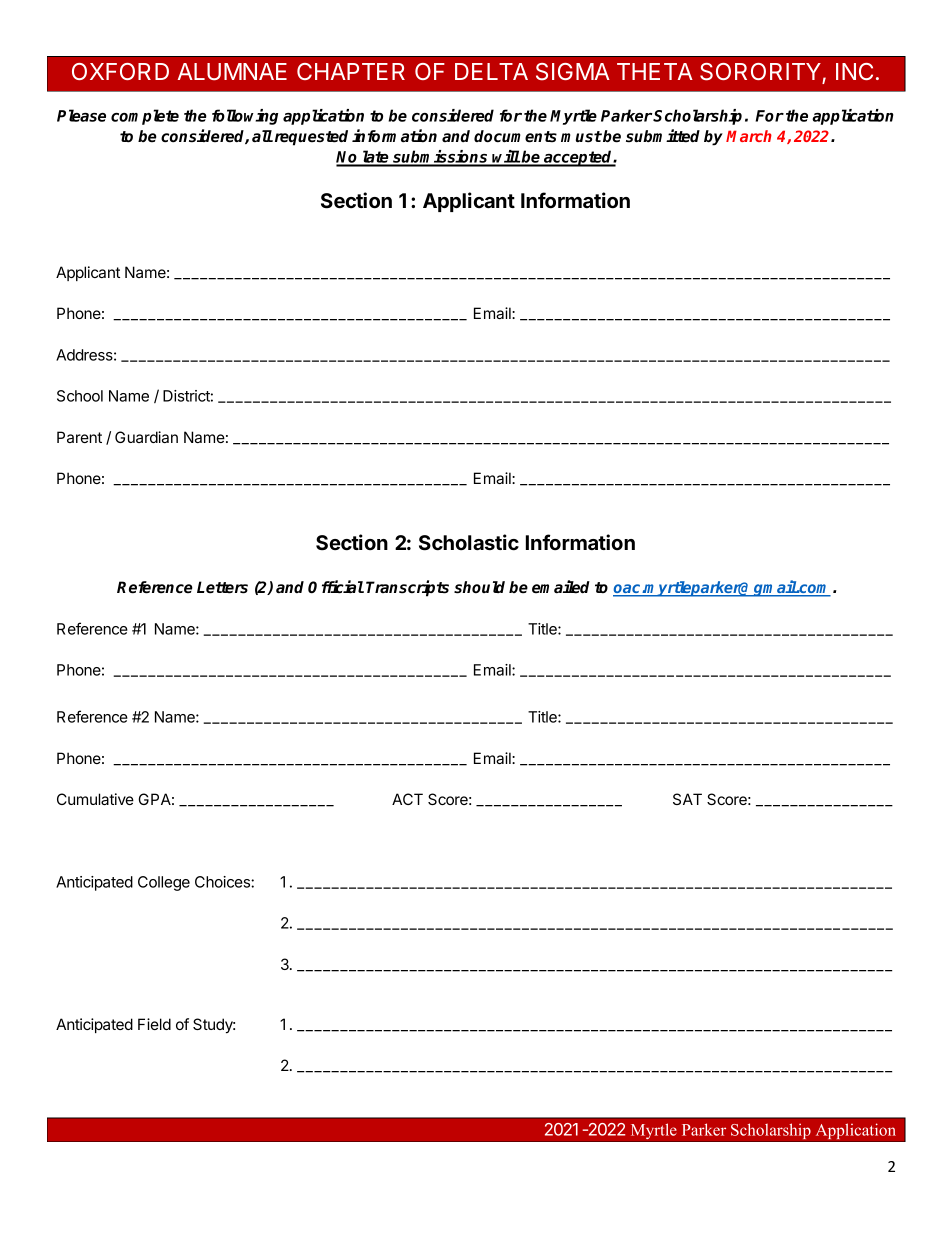 Image resolution: width=952 pixels, height=1233 pixels. Describe the element at coordinates (154, 1024) in the document. I see `Field` at that location.
